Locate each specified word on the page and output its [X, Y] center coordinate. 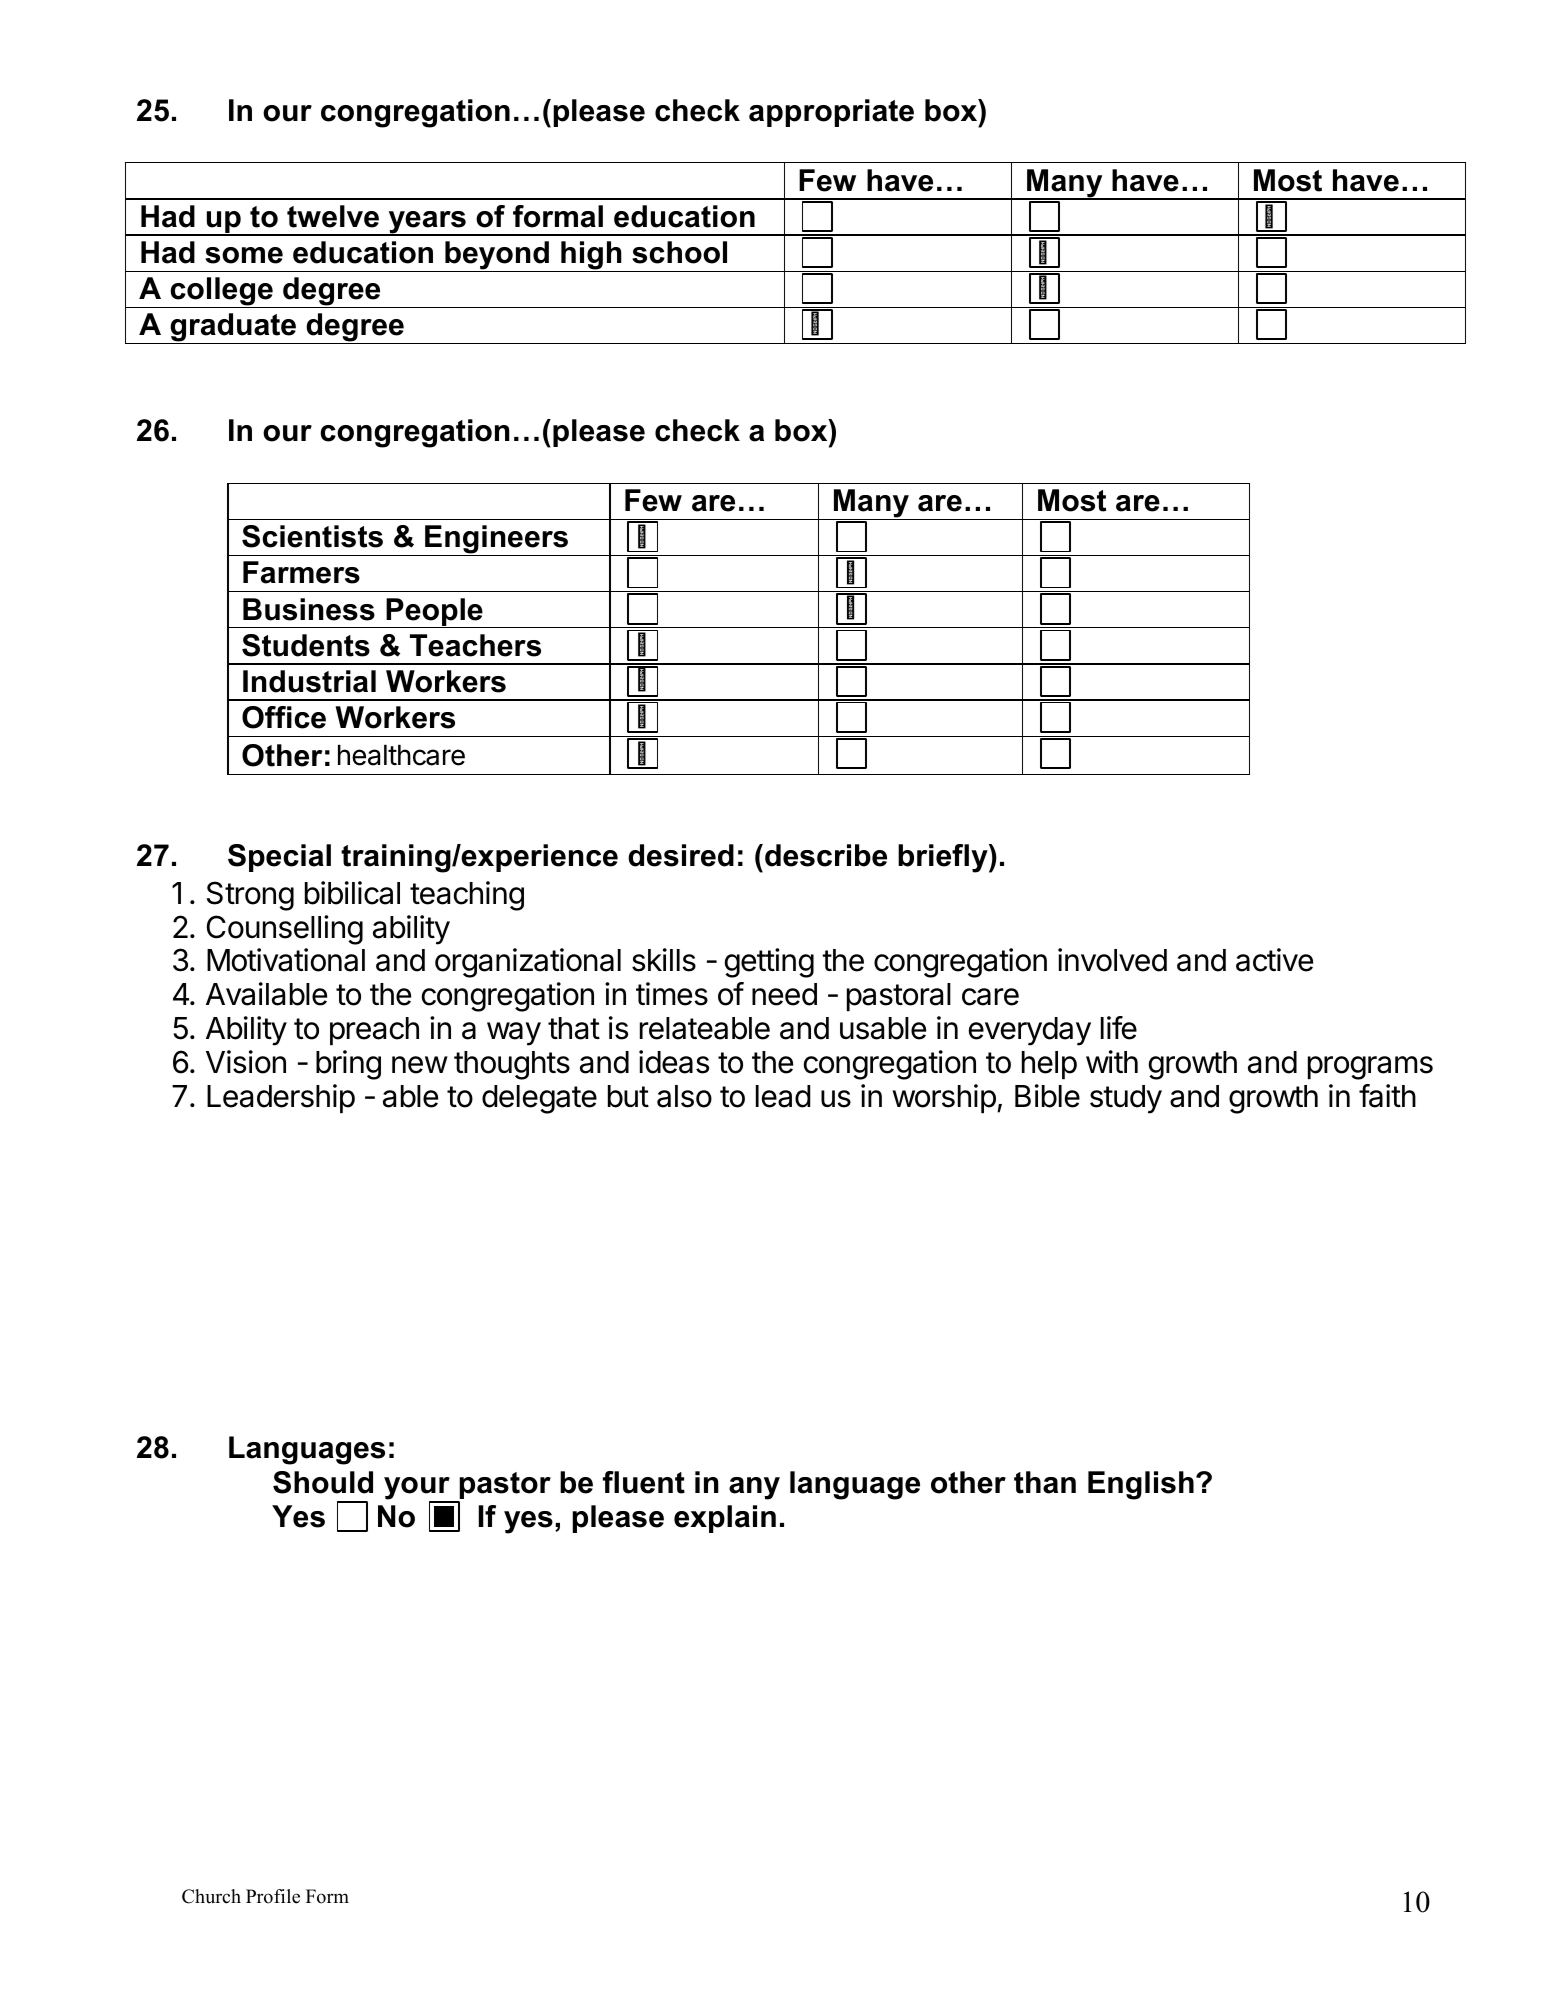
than [1045, 1482]
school [679, 252]
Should [323, 1482]
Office [284, 717]
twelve [333, 216]
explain [725, 1519]
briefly [944, 858]
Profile [273, 1896]
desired [681, 855]
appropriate [831, 113]
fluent [644, 1482]
